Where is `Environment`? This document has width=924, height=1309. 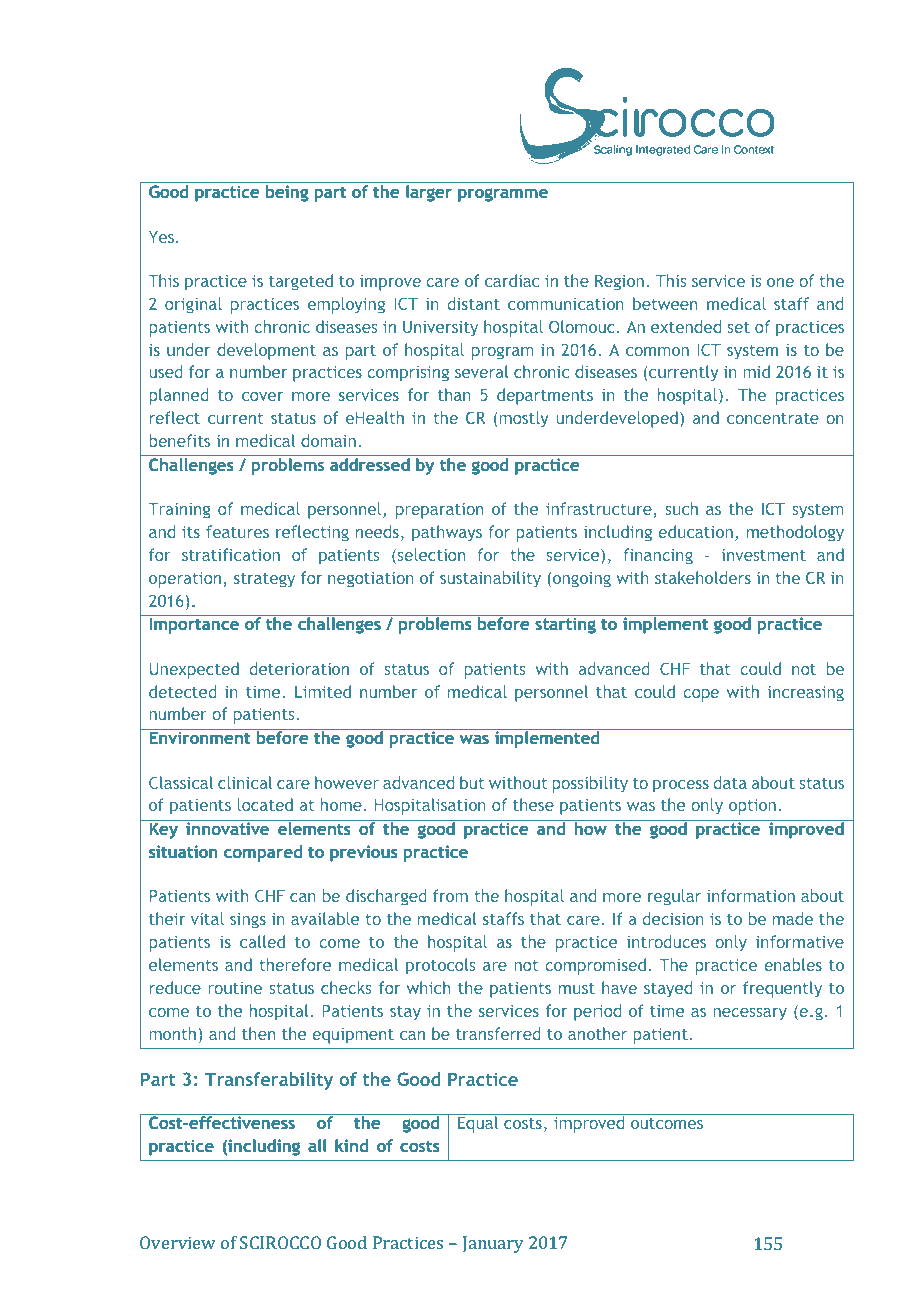
Environment is located at coordinates (200, 737).
